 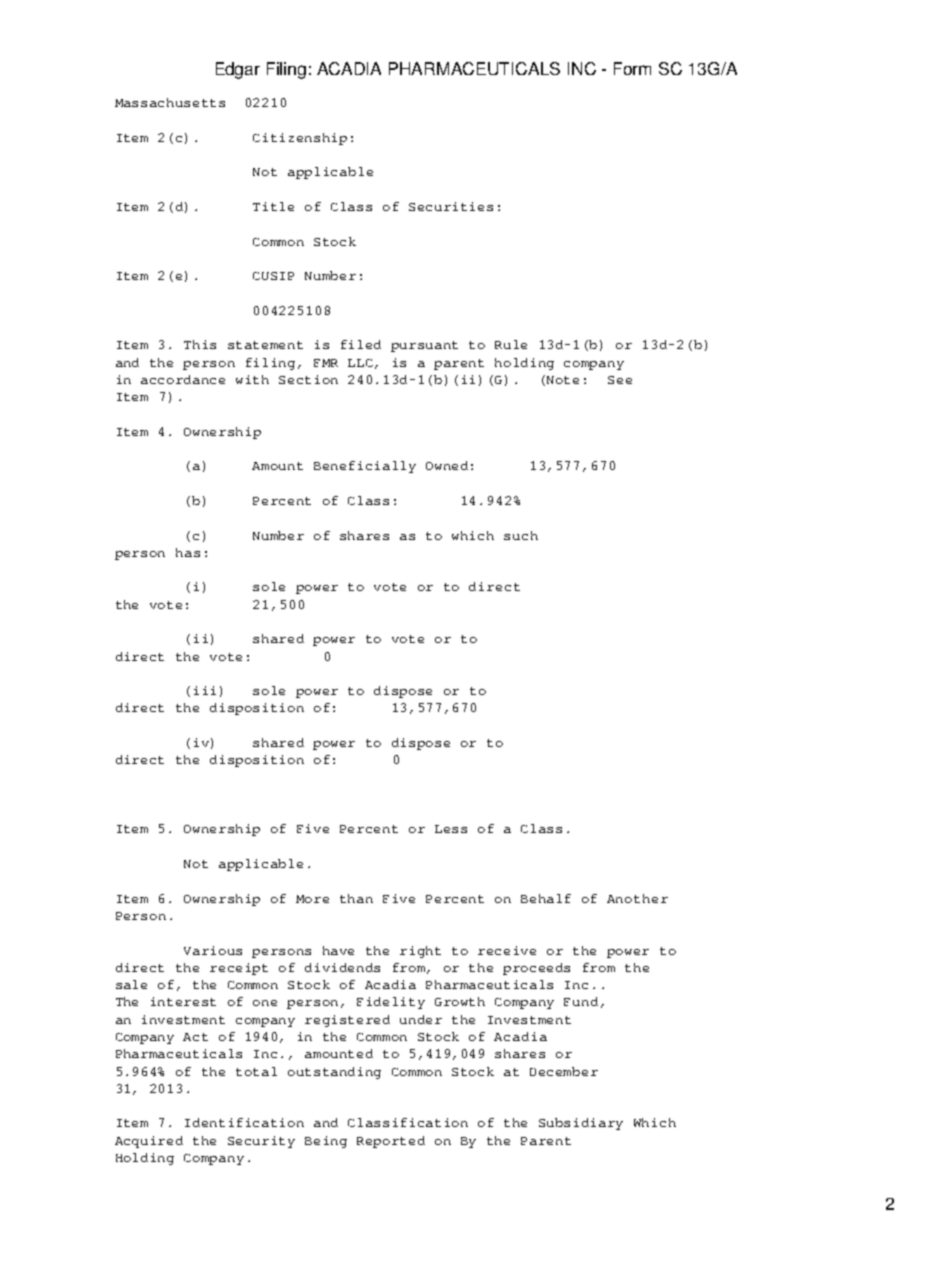 What do you see at coordinates (632, 68) in the screenshot?
I see `Form` at bounding box center [632, 68].
